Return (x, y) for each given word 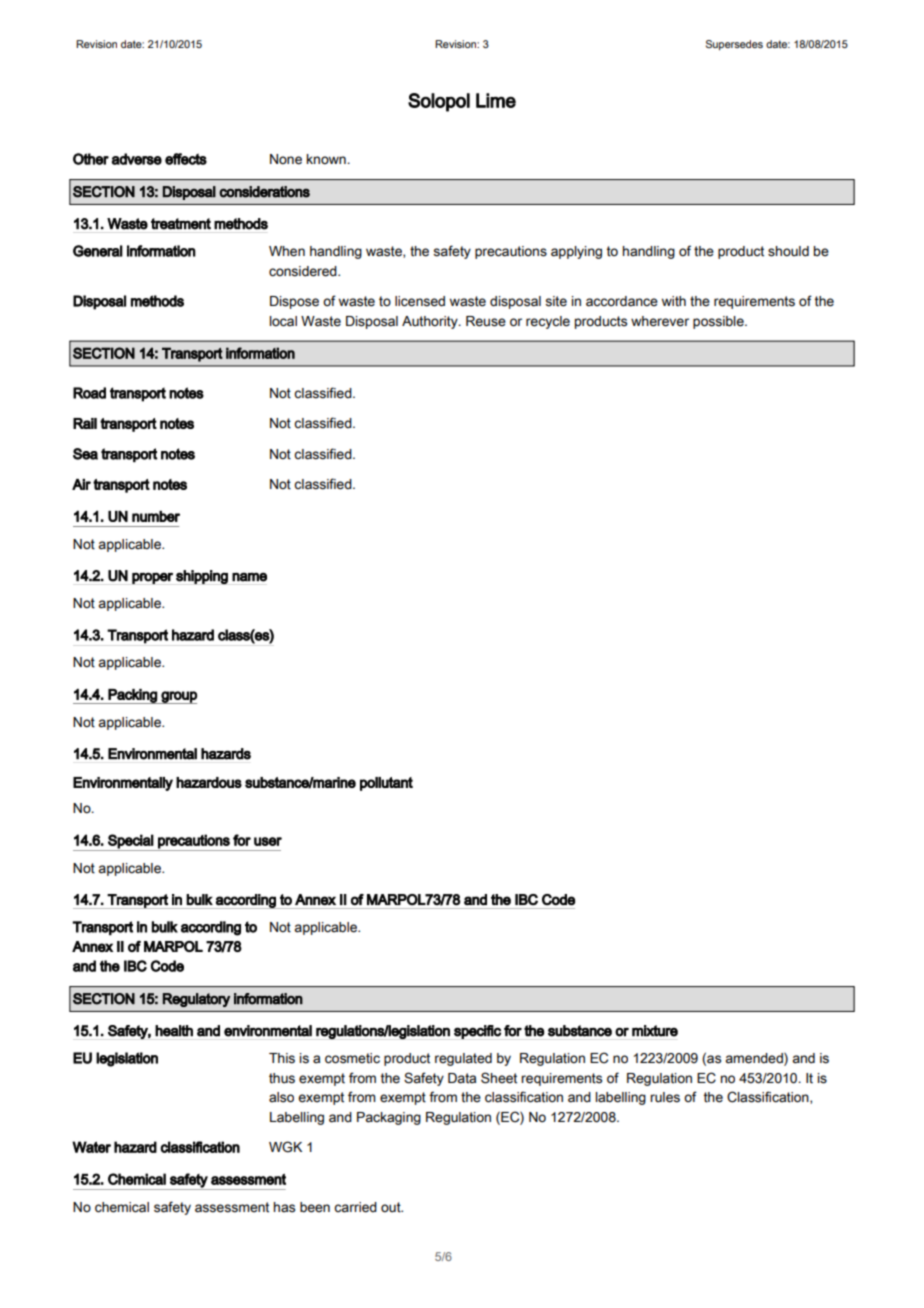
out (392, 1207)
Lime (496, 100)
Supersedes (734, 45)
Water (91, 1147)
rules (665, 1097)
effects (186, 159)
